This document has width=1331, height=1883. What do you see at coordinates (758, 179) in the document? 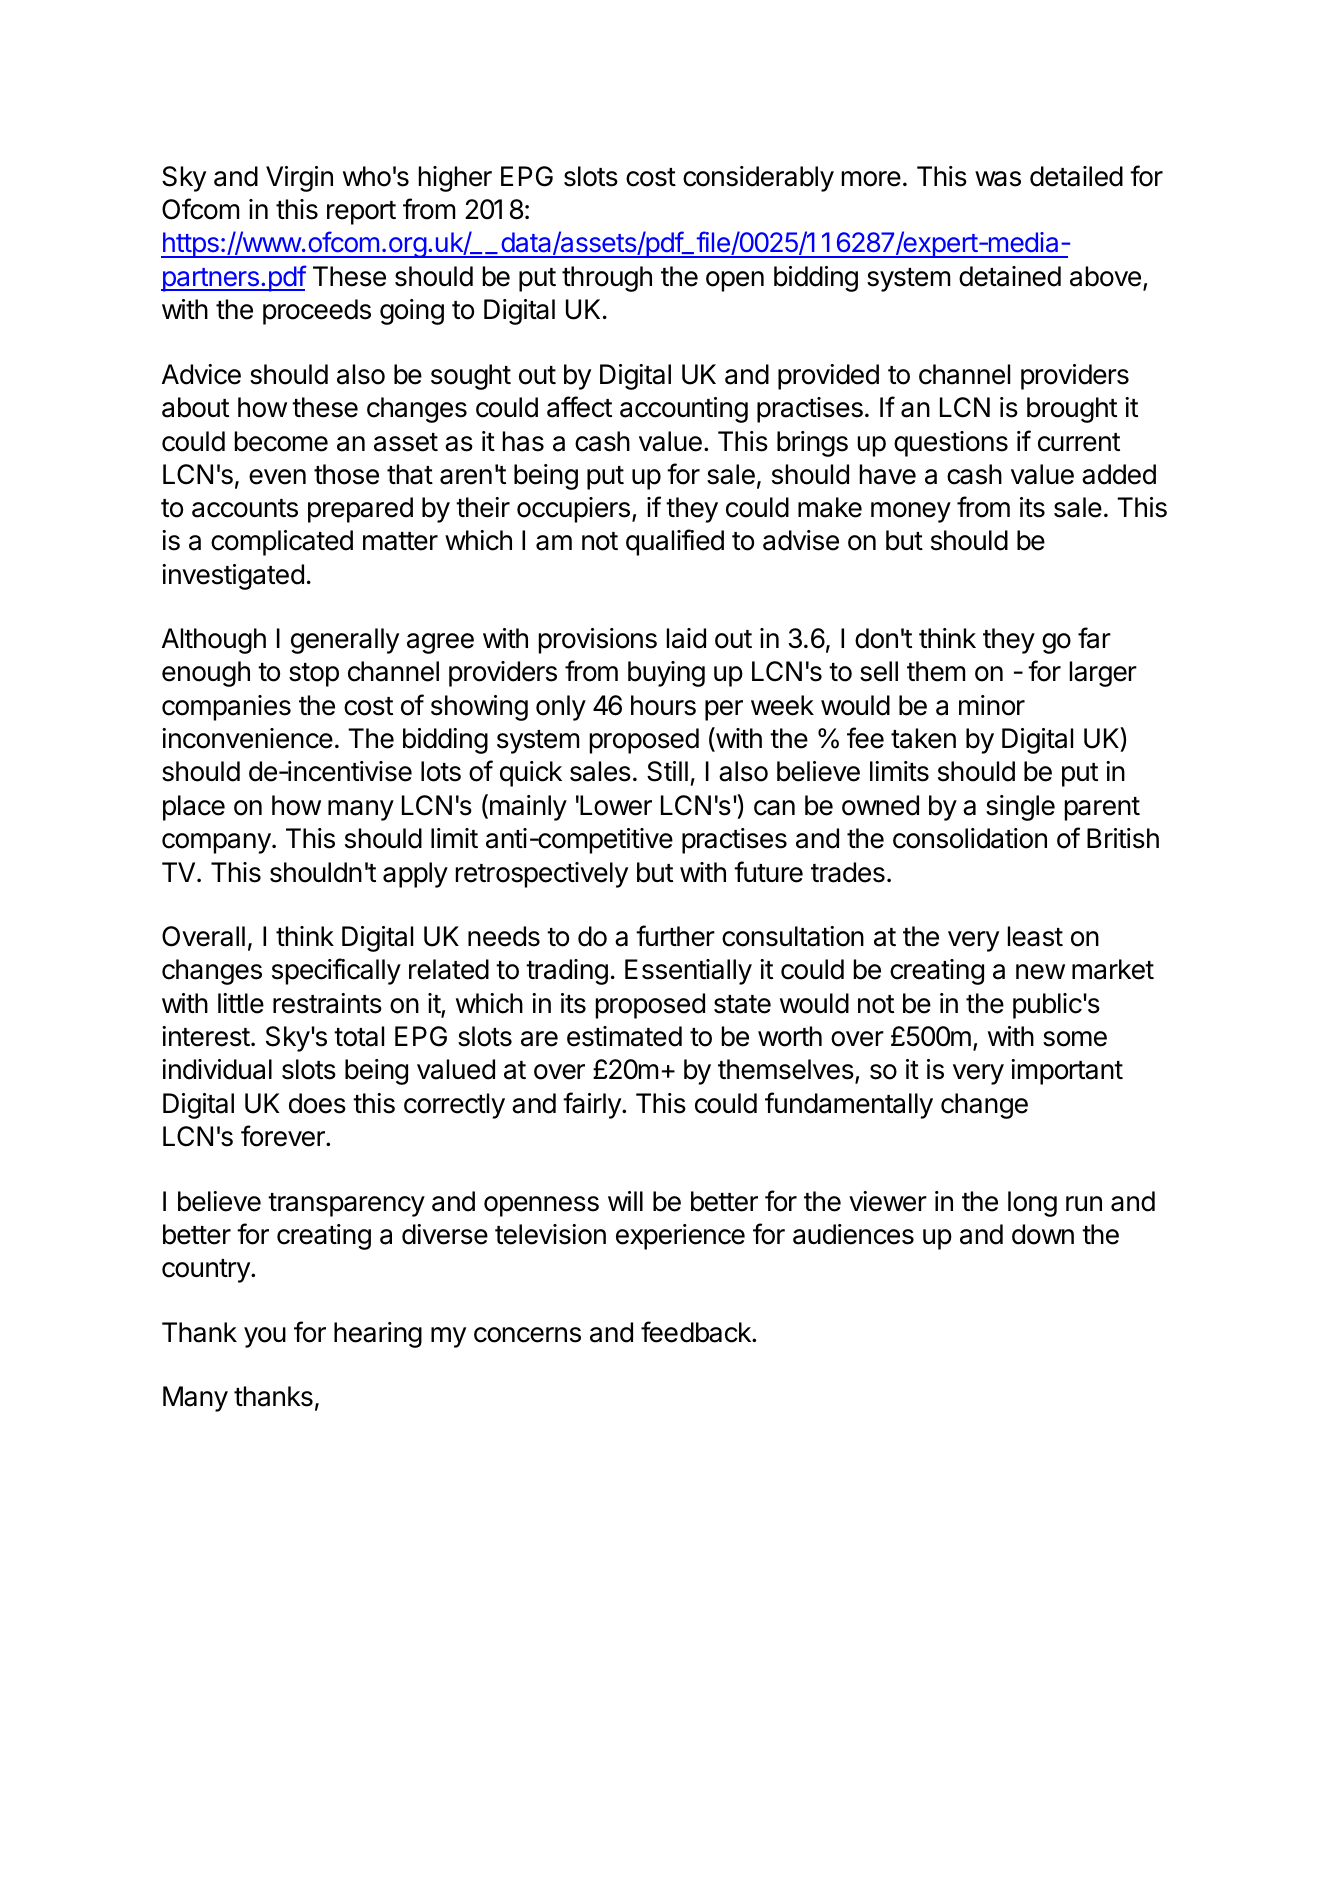
I see `considerably` at bounding box center [758, 179].
